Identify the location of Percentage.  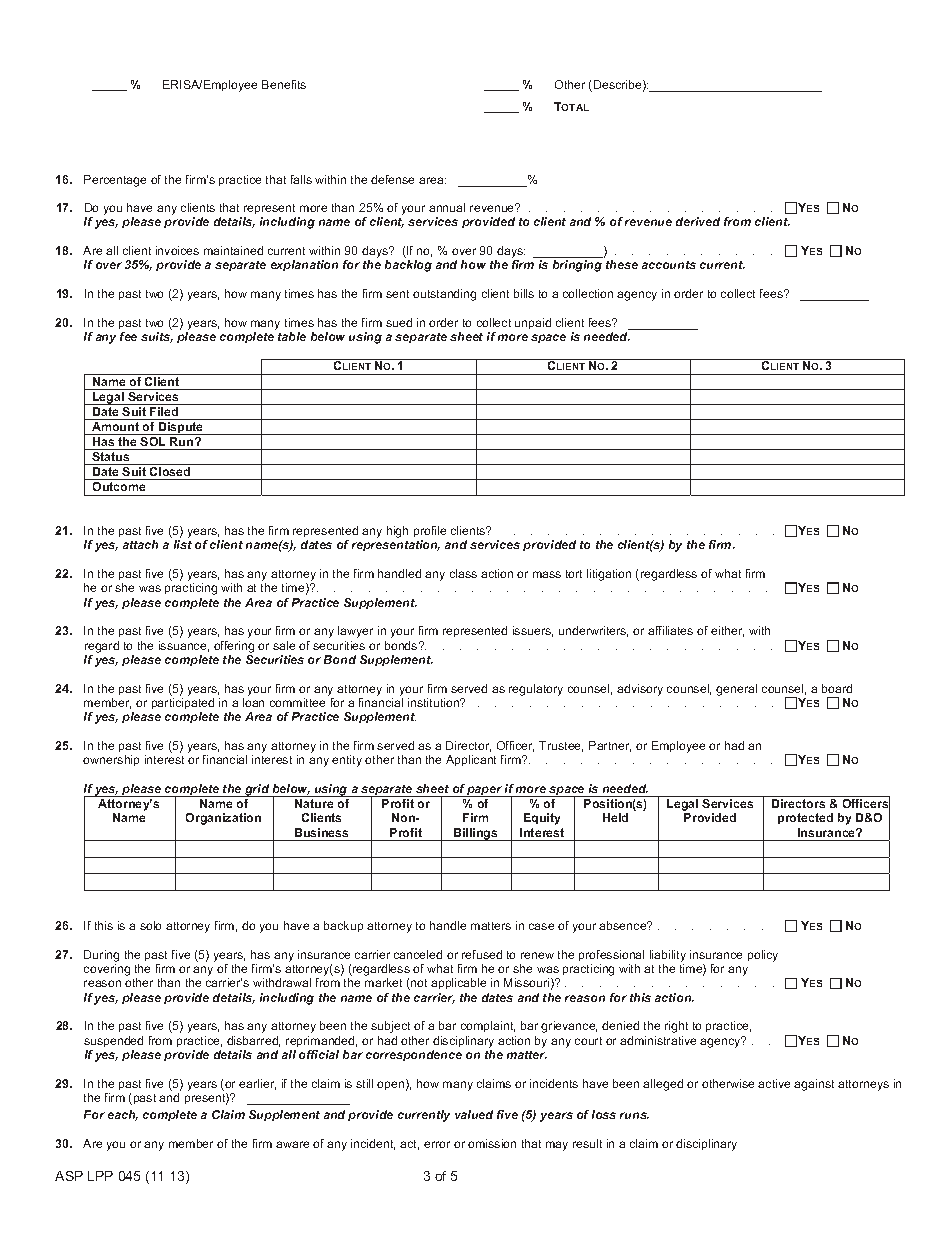
(115, 181).
